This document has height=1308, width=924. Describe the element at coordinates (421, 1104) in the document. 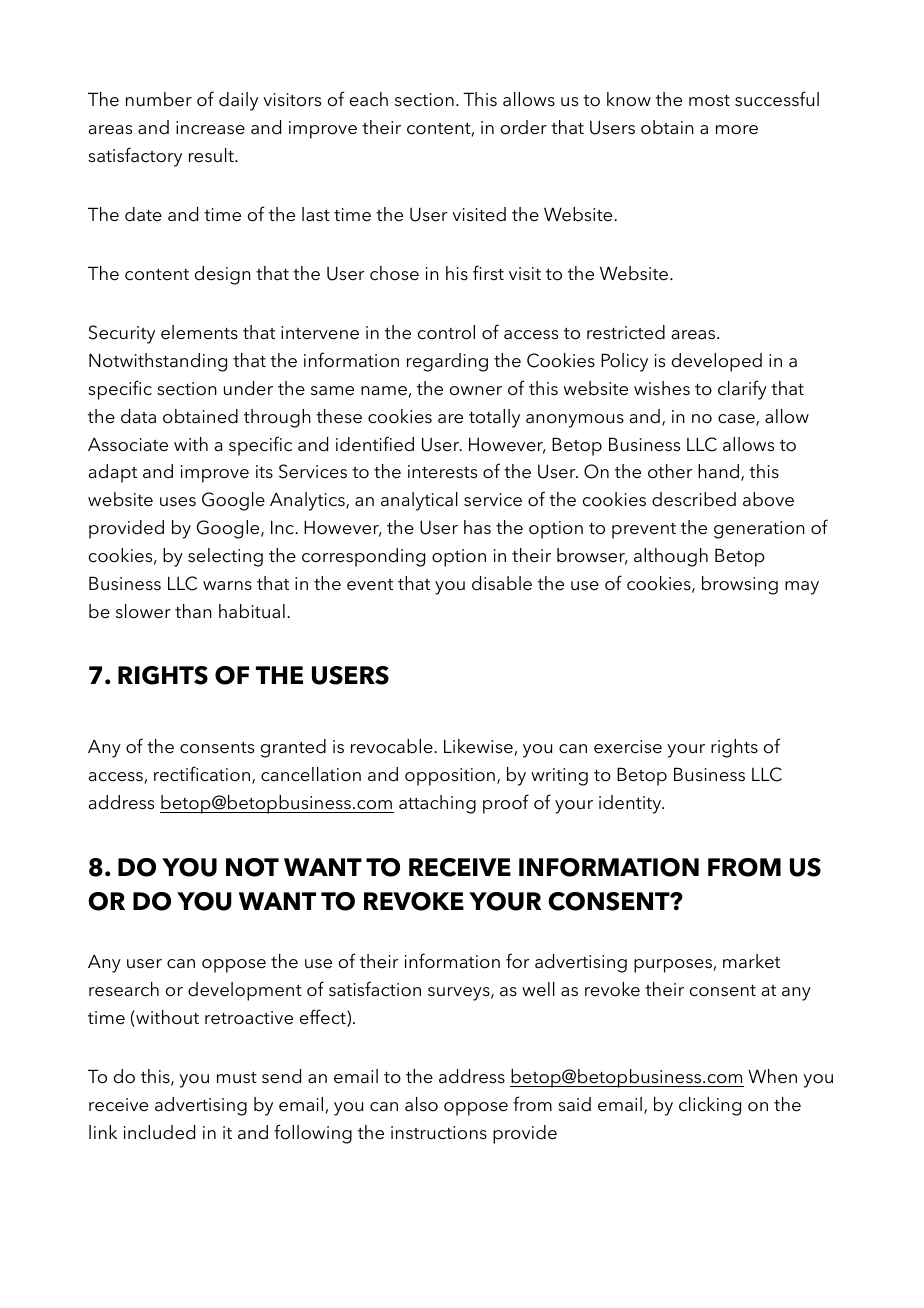

I see `also` at that location.
